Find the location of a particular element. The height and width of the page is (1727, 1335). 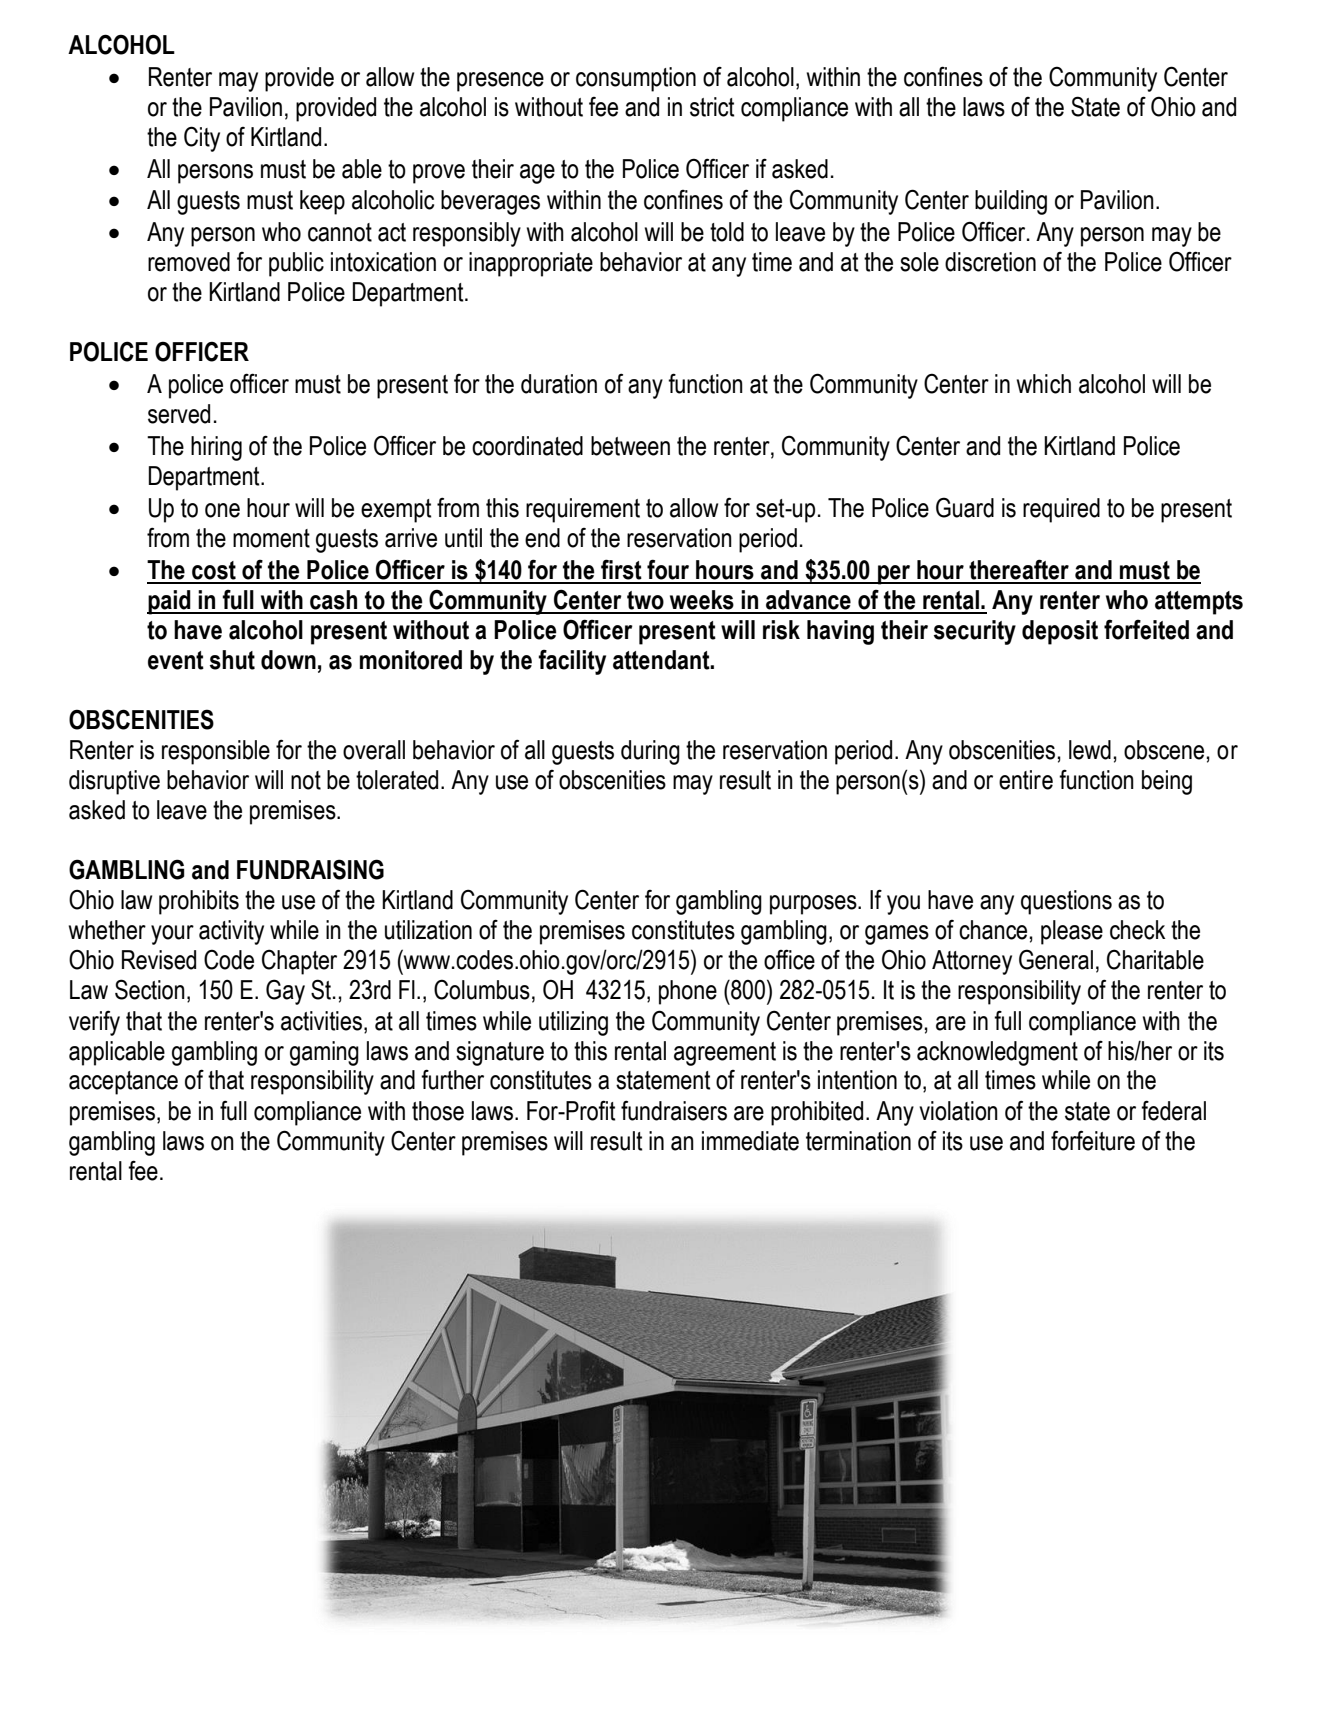

City is located at coordinates (202, 139).
